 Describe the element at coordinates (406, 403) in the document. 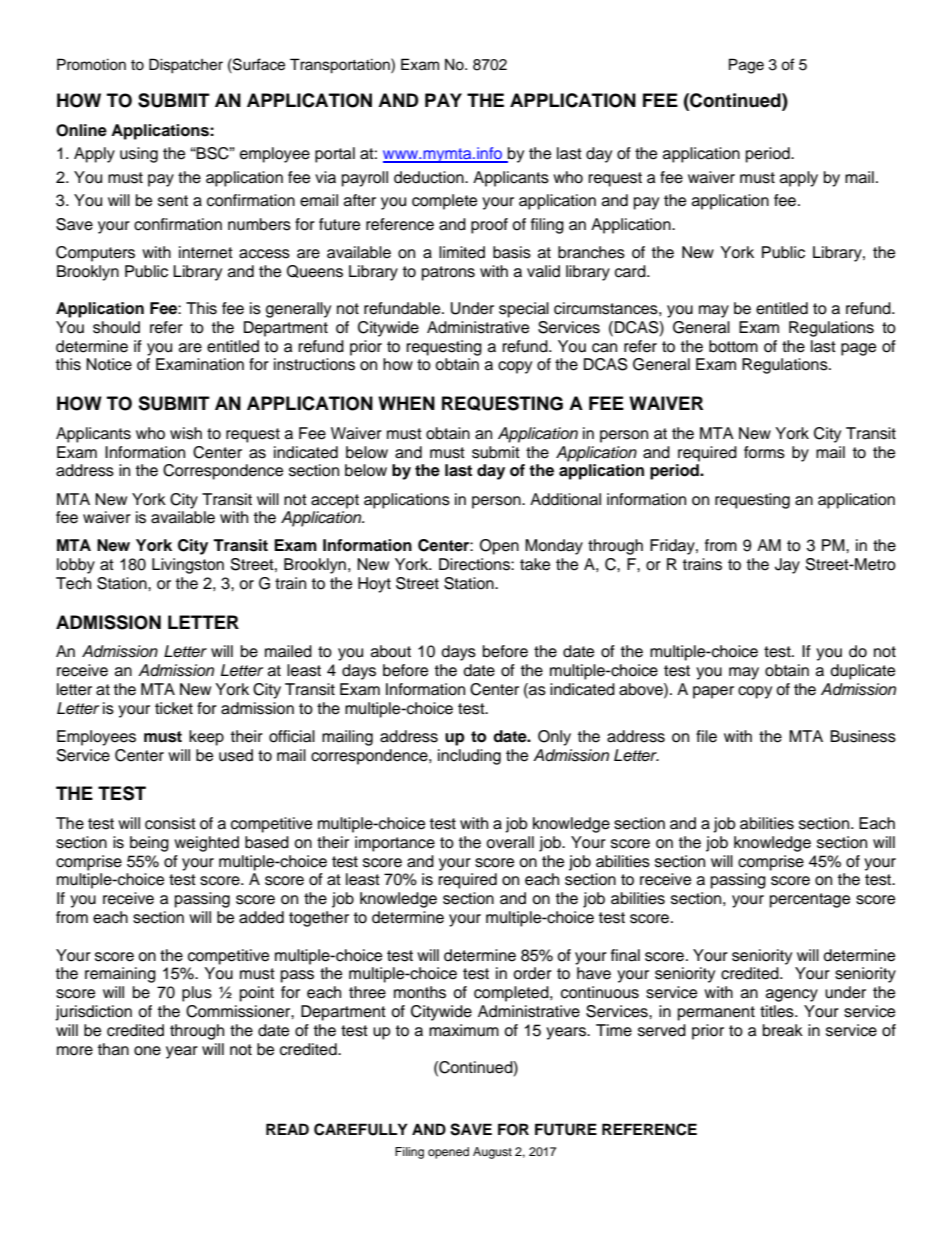

I see `WHEN` at that location.
